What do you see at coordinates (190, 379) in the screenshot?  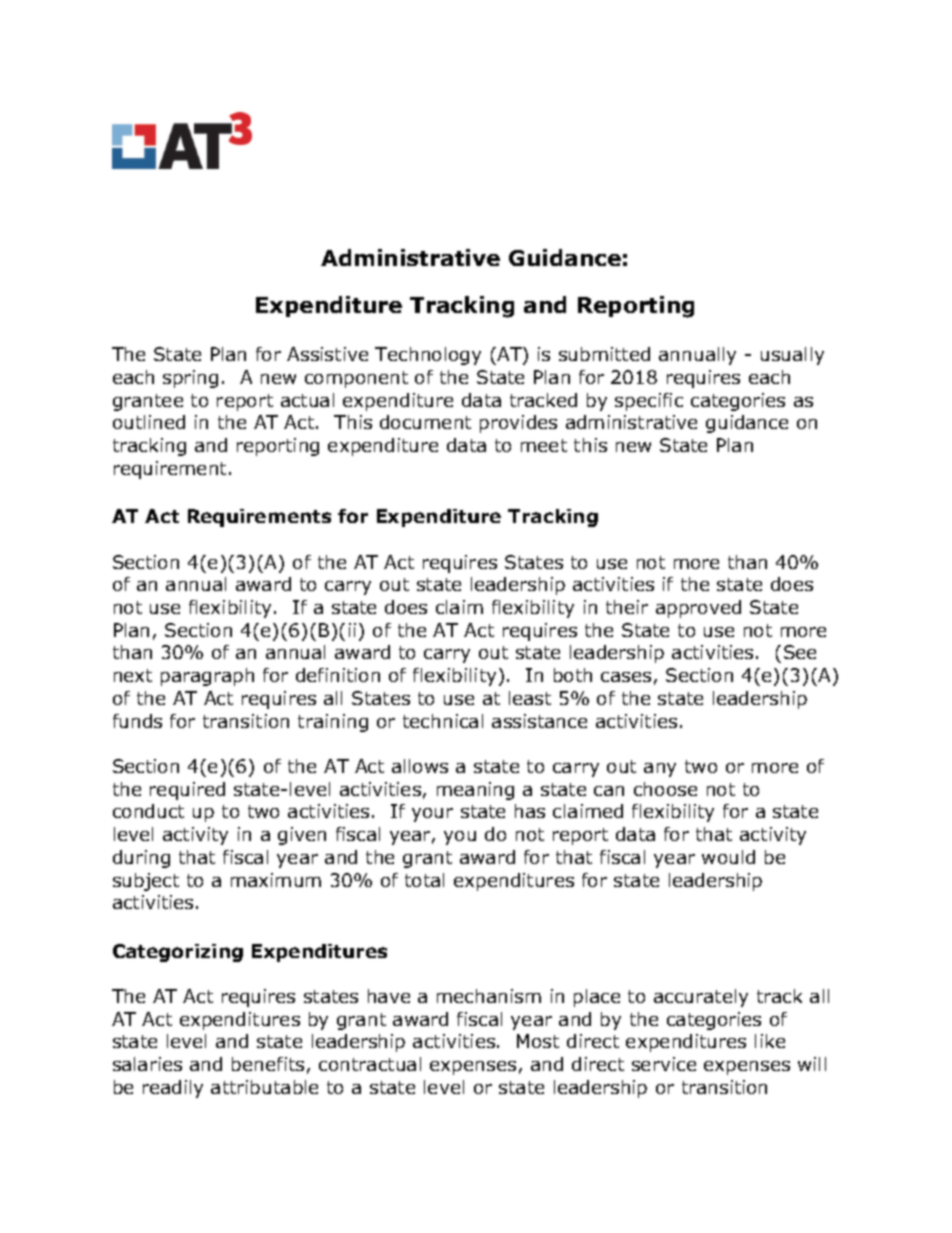 I see `spring` at bounding box center [190, 379].
